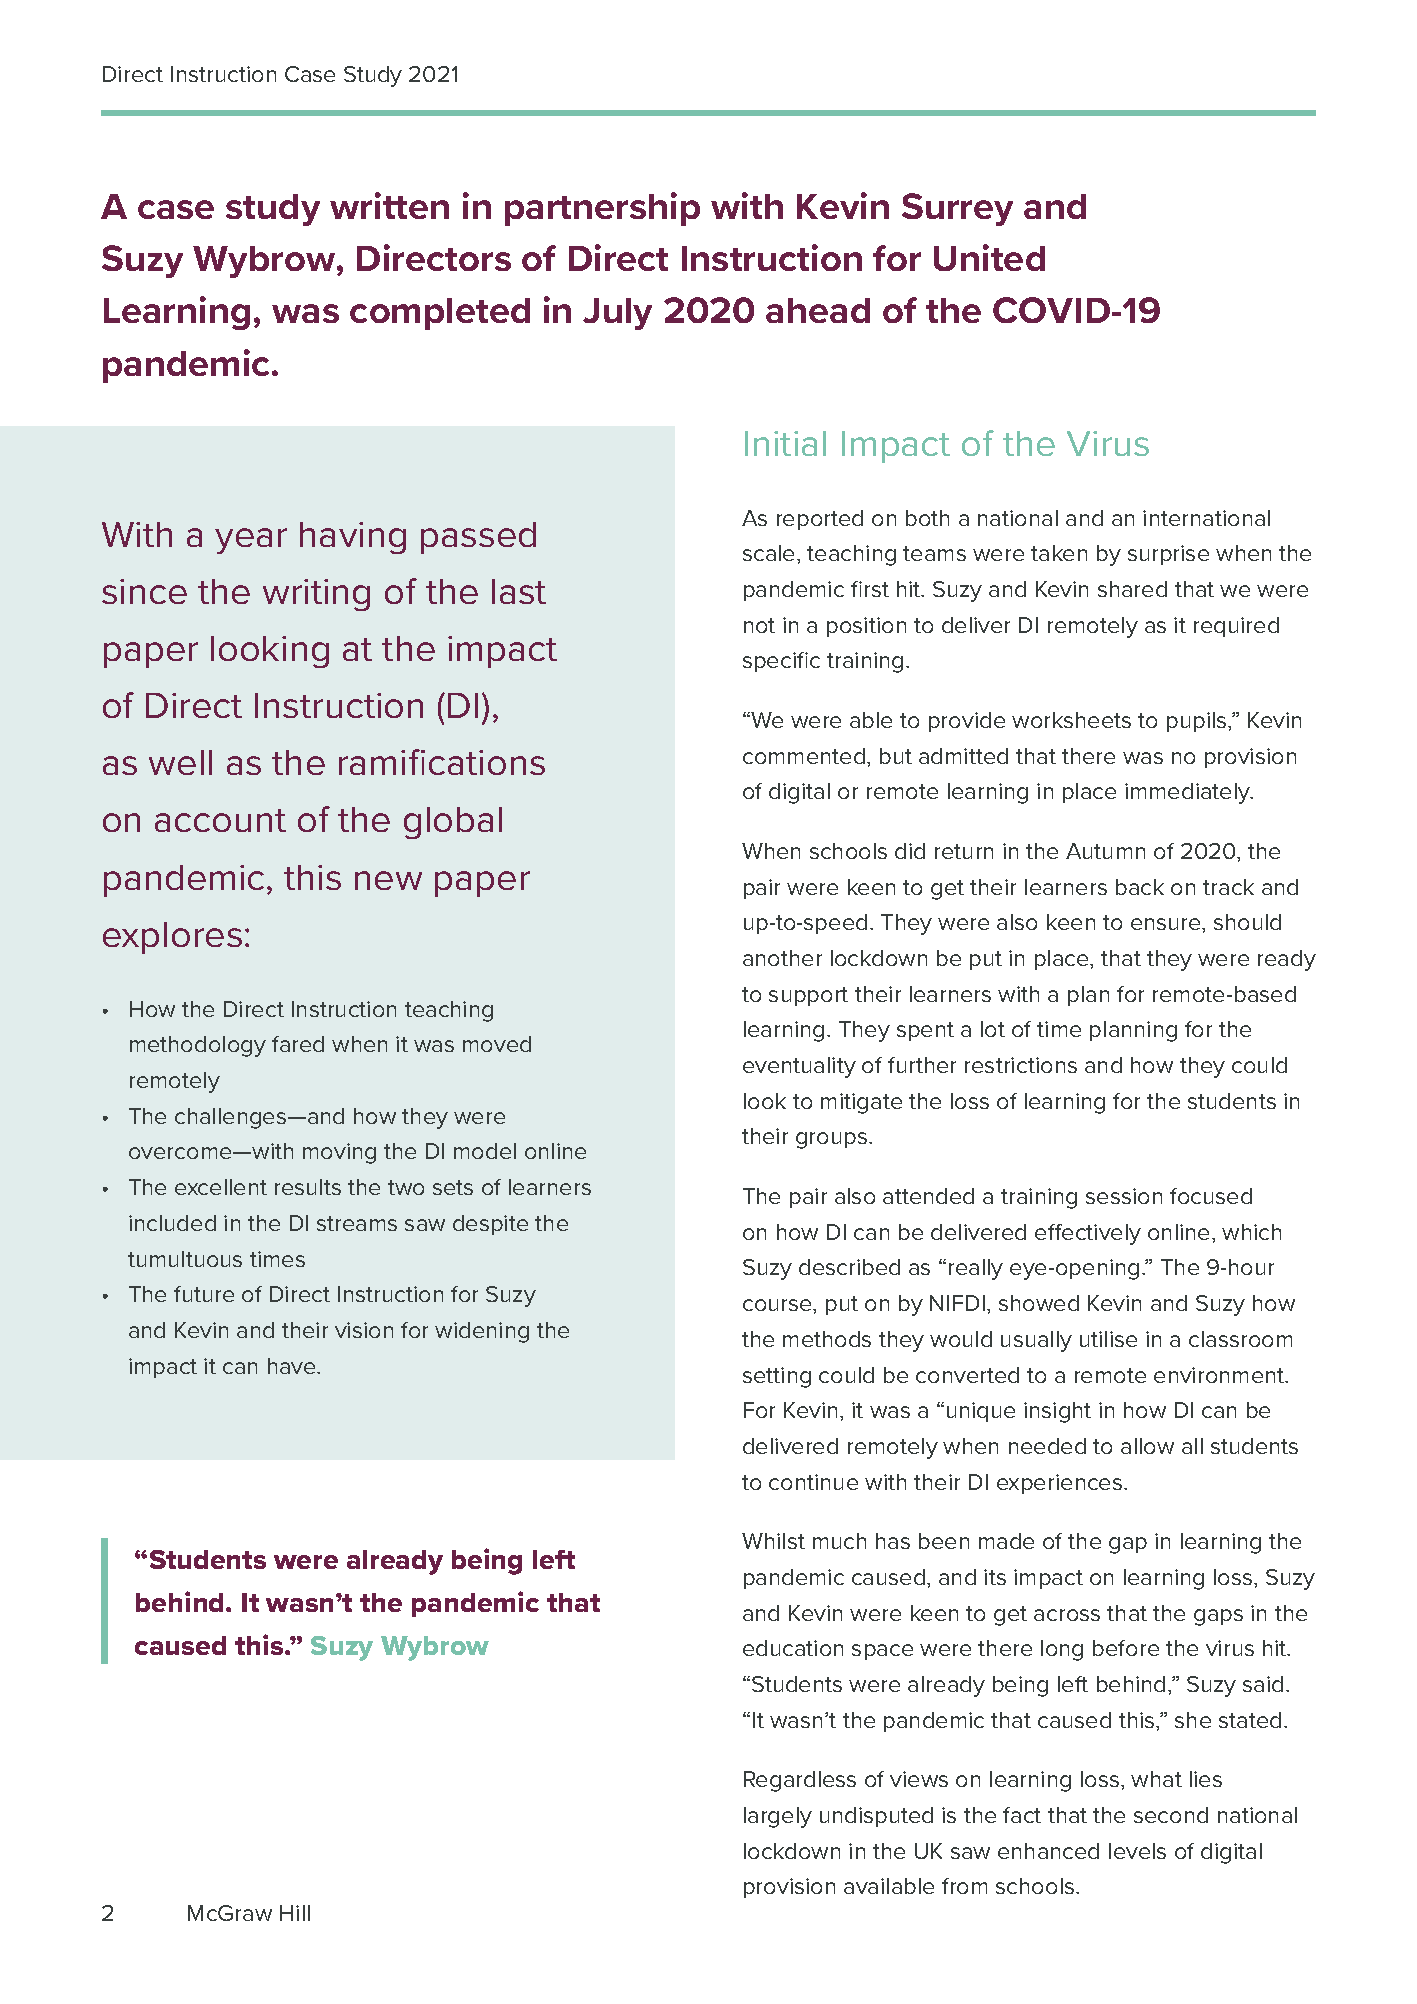 This screenshot has height=2004, width=1417. What do you see at coordinates (1108, 1339) in the screenshot?
I see `utilise` at bounding box center [1108, 1339].
